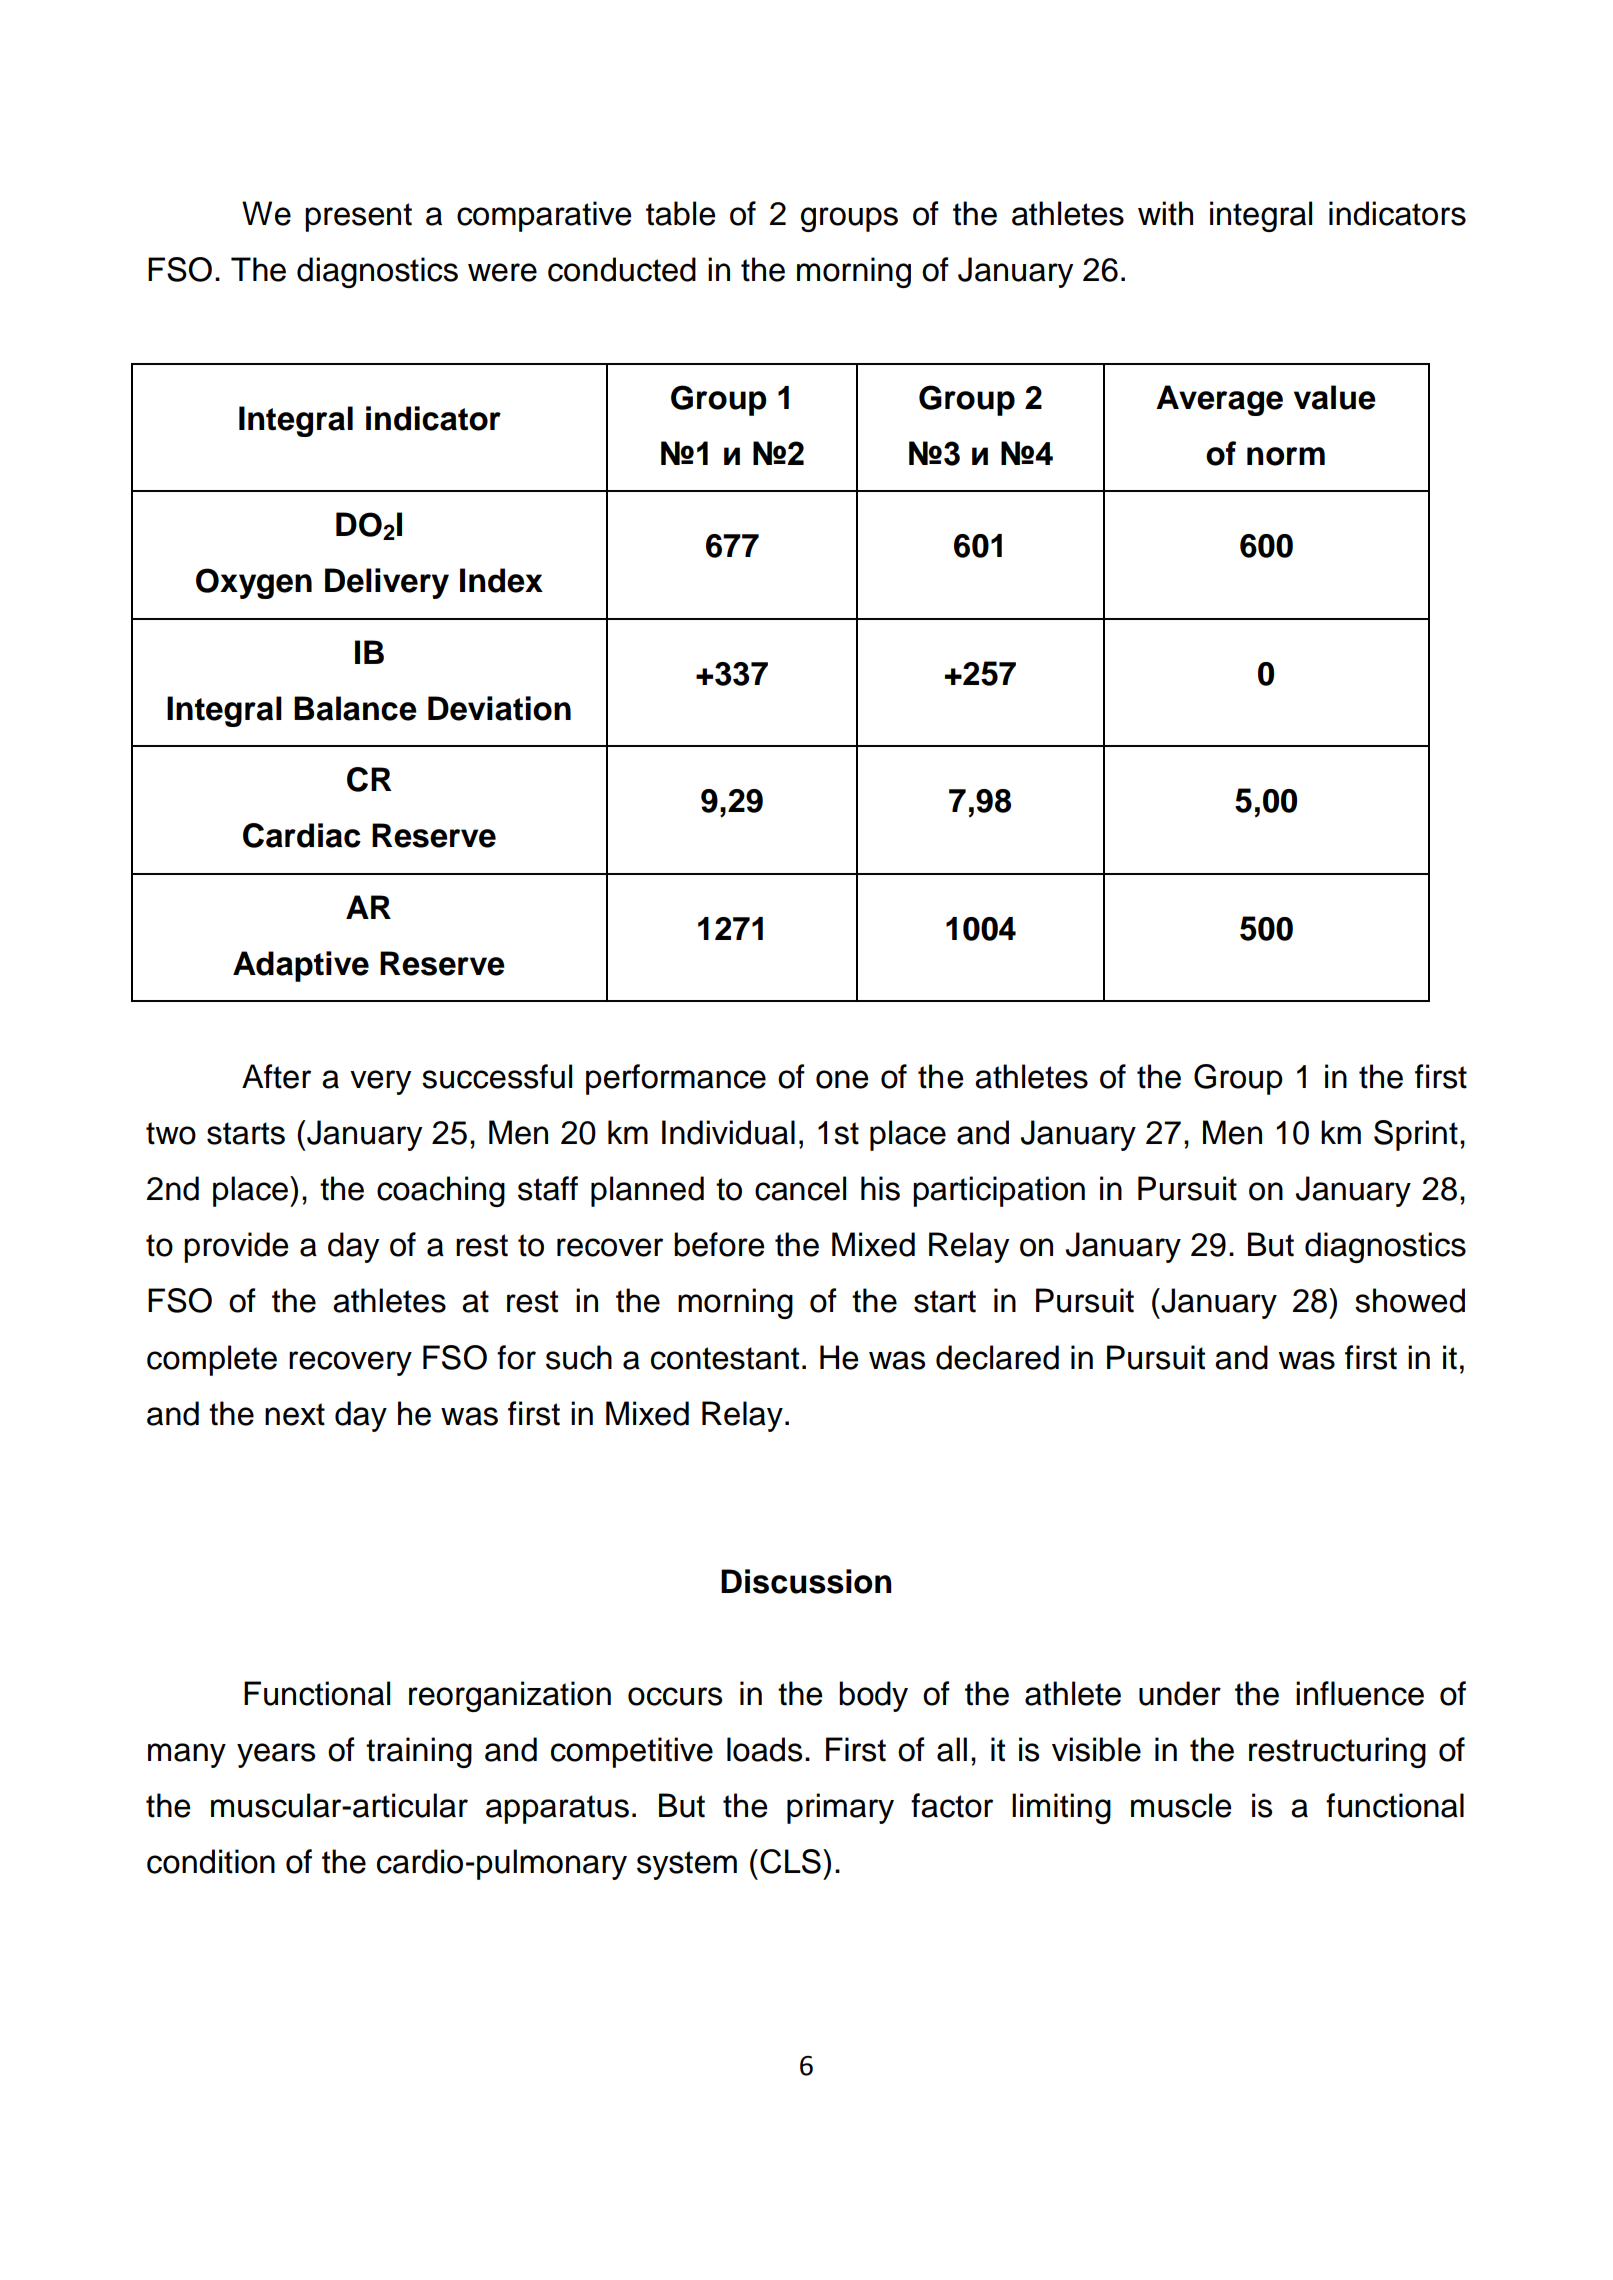 The height and width of the screenshot is (2280, 1613). Describe the element at coordinates (276, 1755) in the screenshot. I see `years` at that location.
